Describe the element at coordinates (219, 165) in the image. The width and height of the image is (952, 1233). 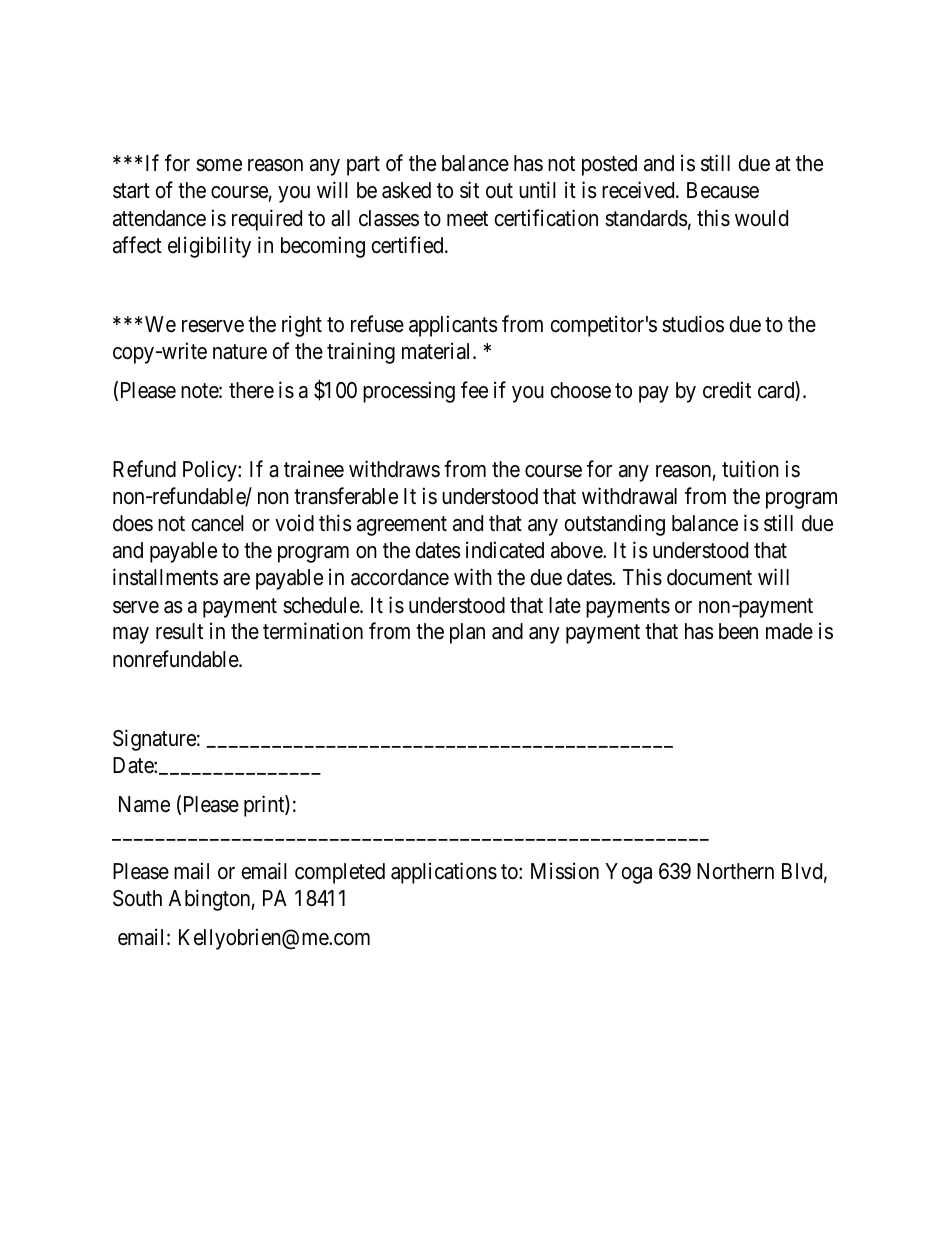
I see `some` at that location.
